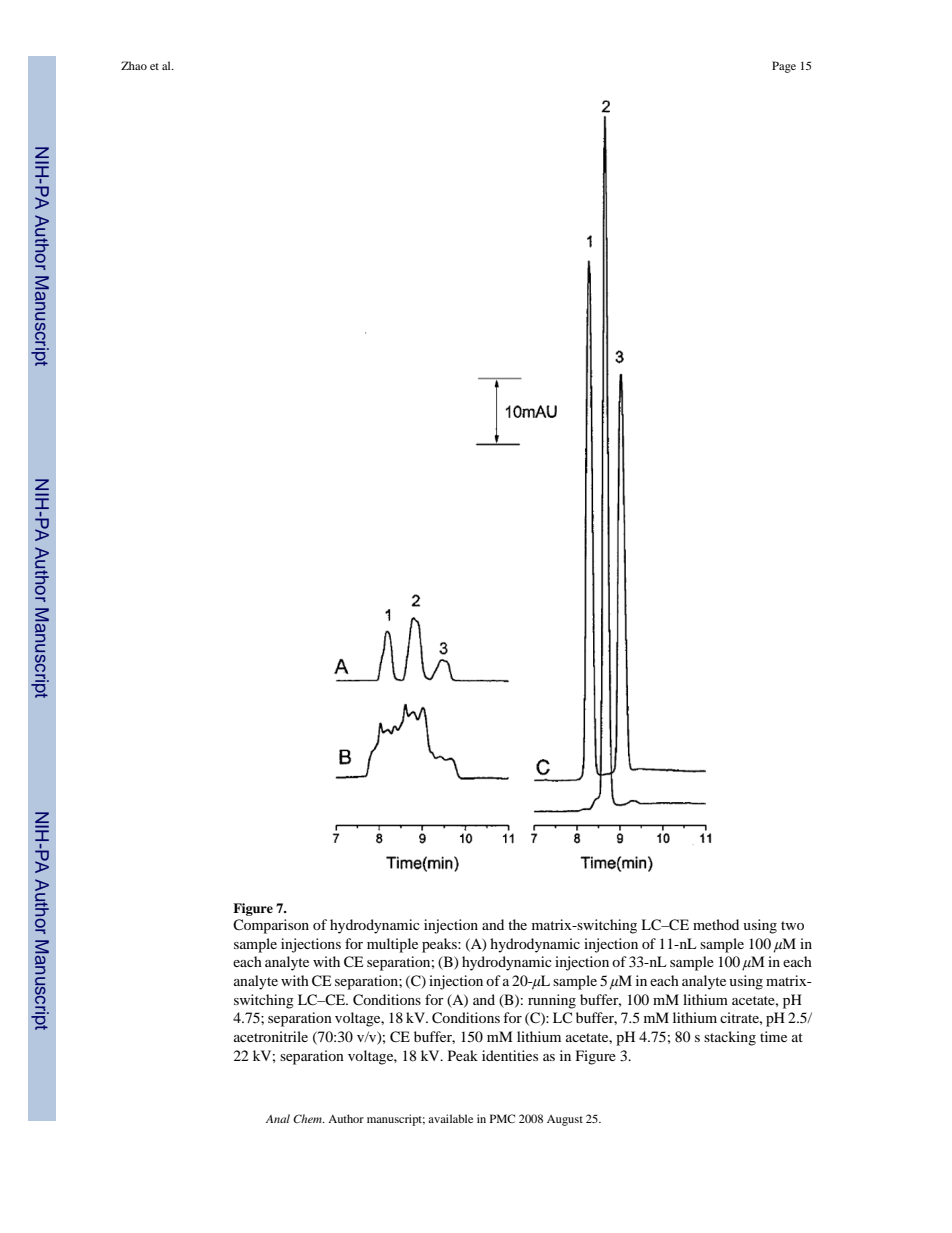 The image size is (952, 1233). Describe the element at coordinates (730, 1038) in the page. I see `stacking` at that location.
